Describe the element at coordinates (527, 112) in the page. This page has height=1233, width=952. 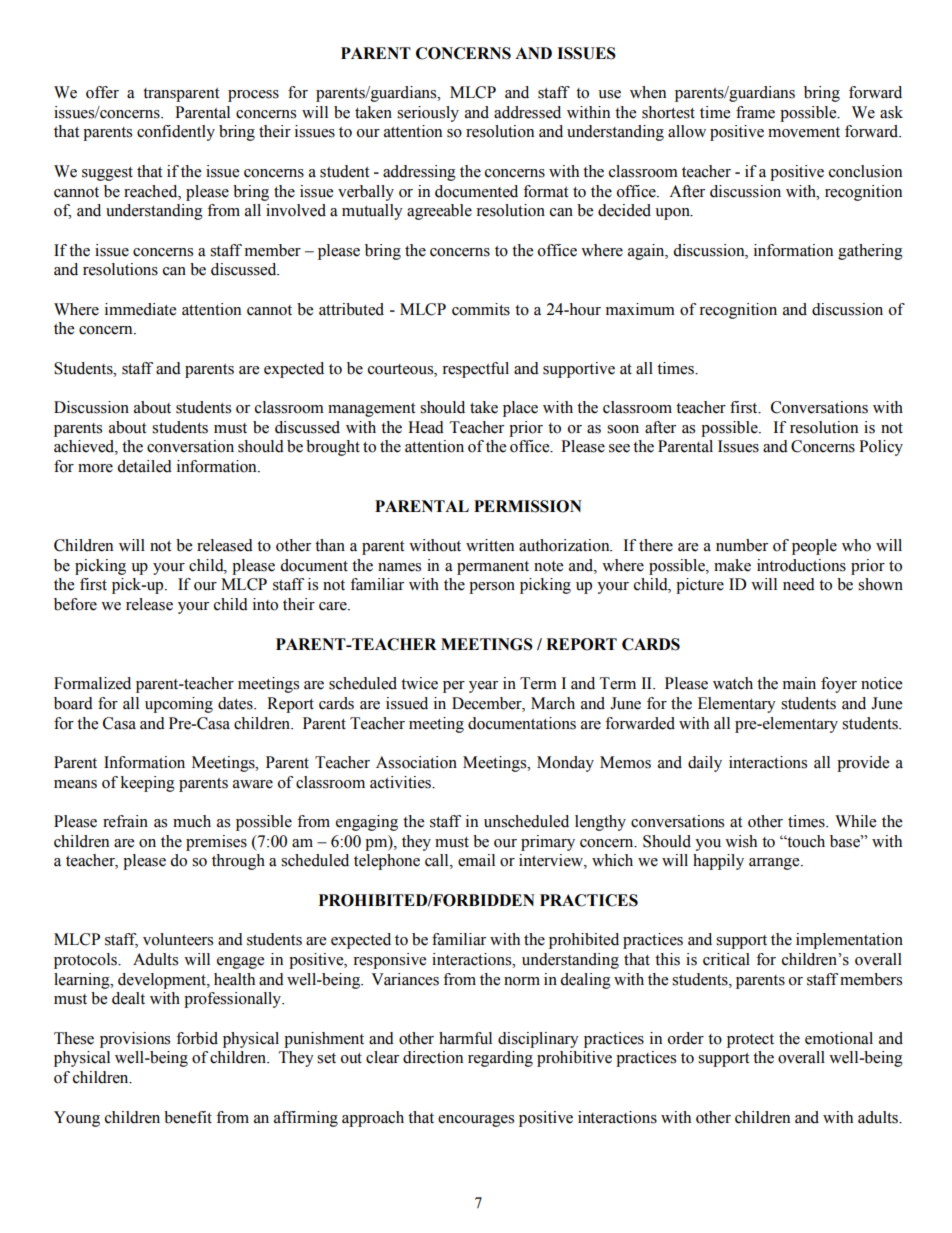
I see `addressed` at that location.
